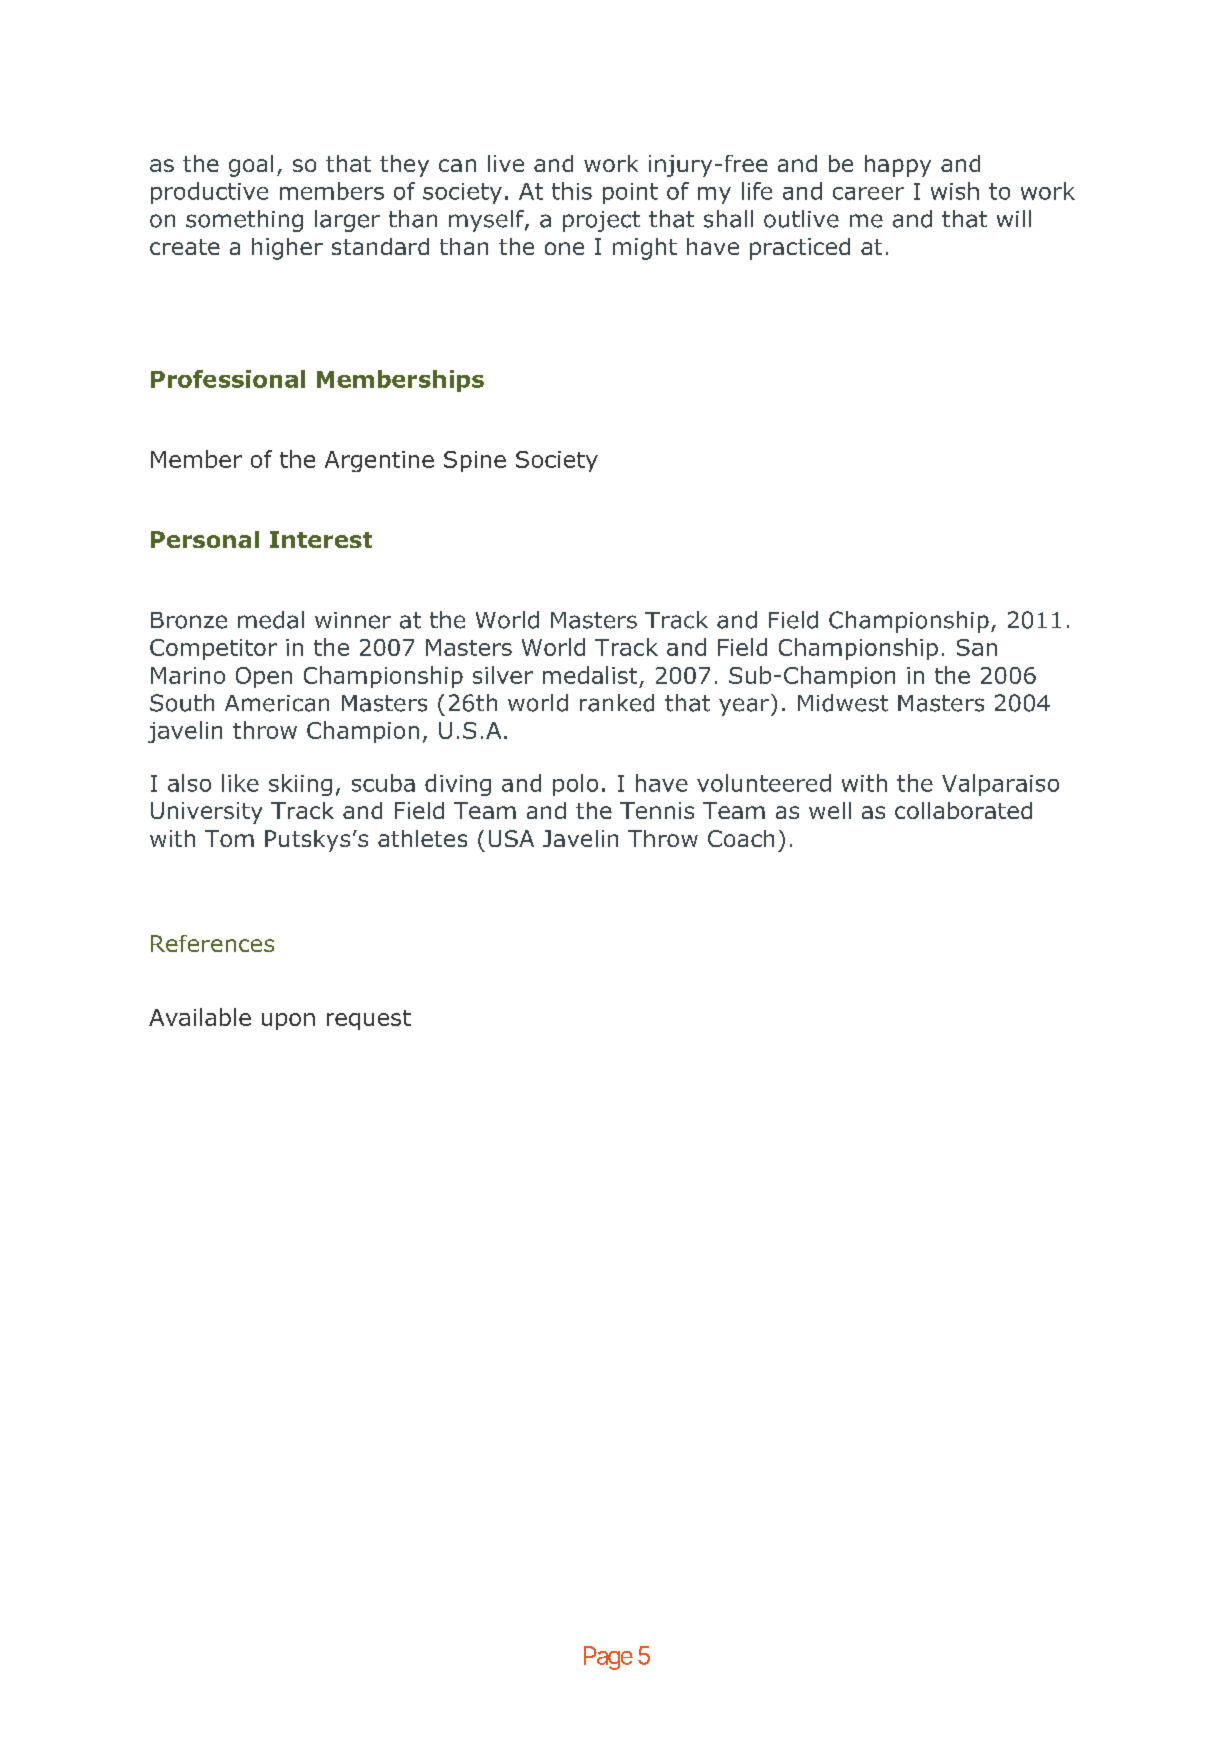  What do you see at coordinates (475, 461) in the screenshot?
I see `Spine` at bounding box center [475, 461].
